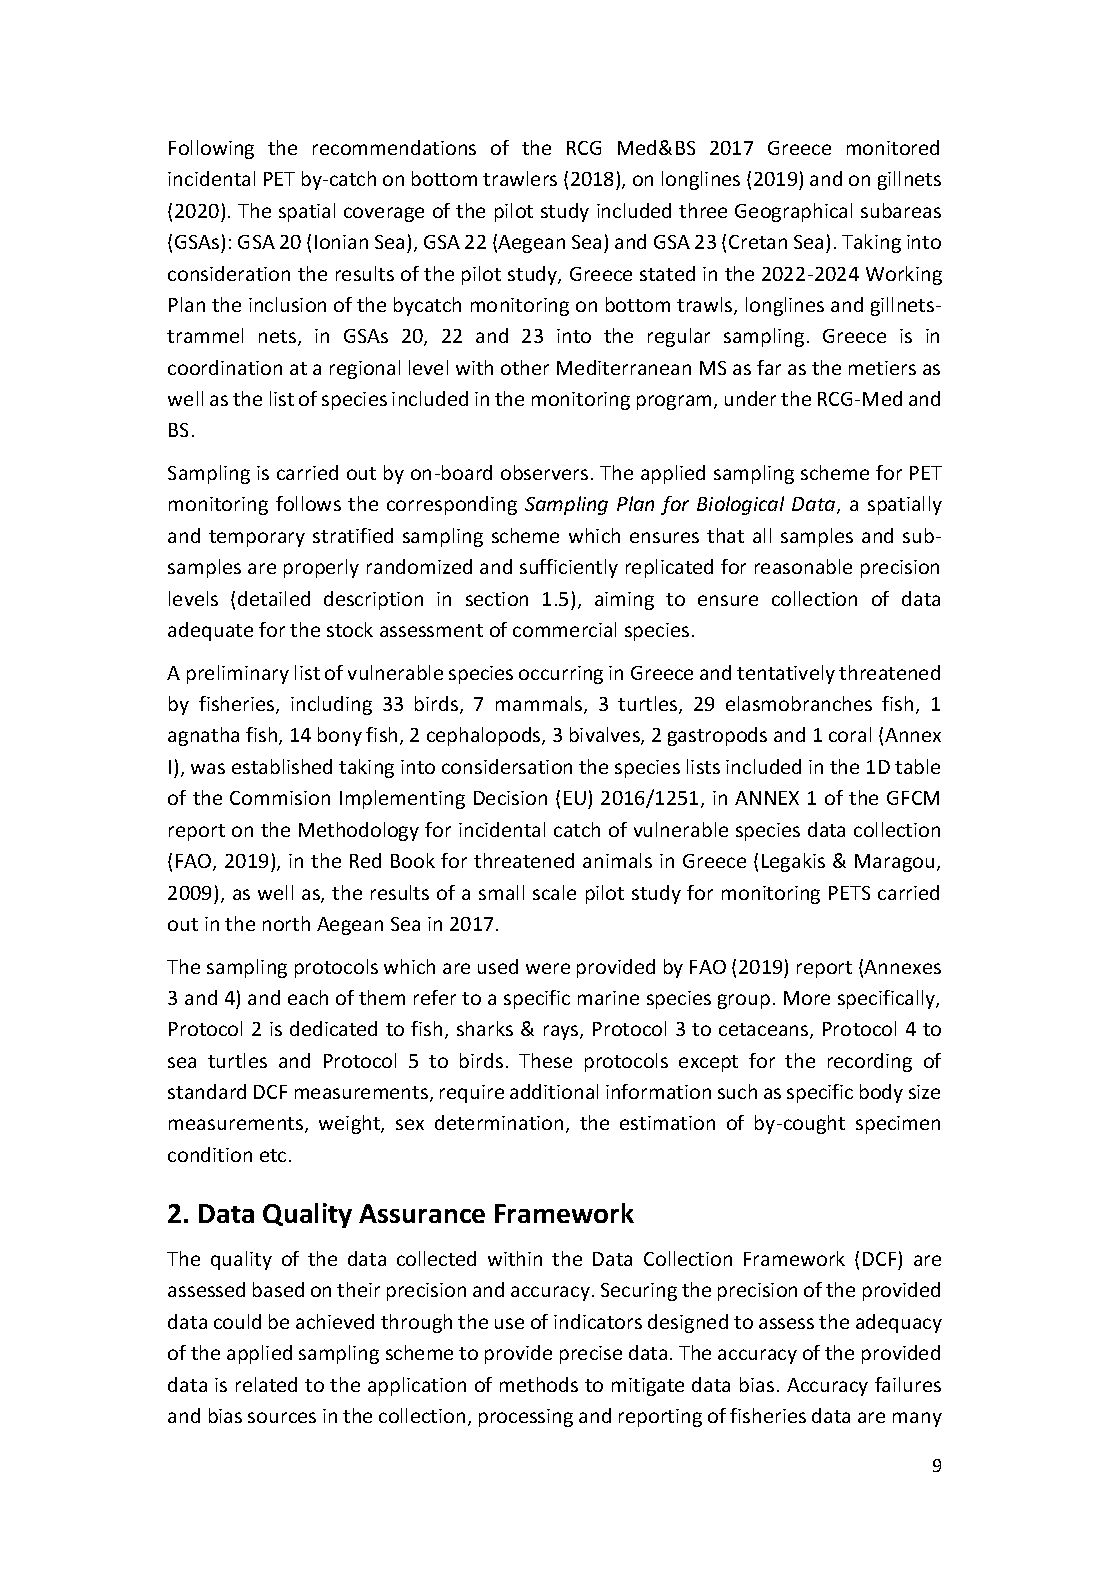 The width and height of the screenshot is (1110, 1569). Describe the element at coordinates (510, 798) in the screenshot. I see `Decision` at that location.
